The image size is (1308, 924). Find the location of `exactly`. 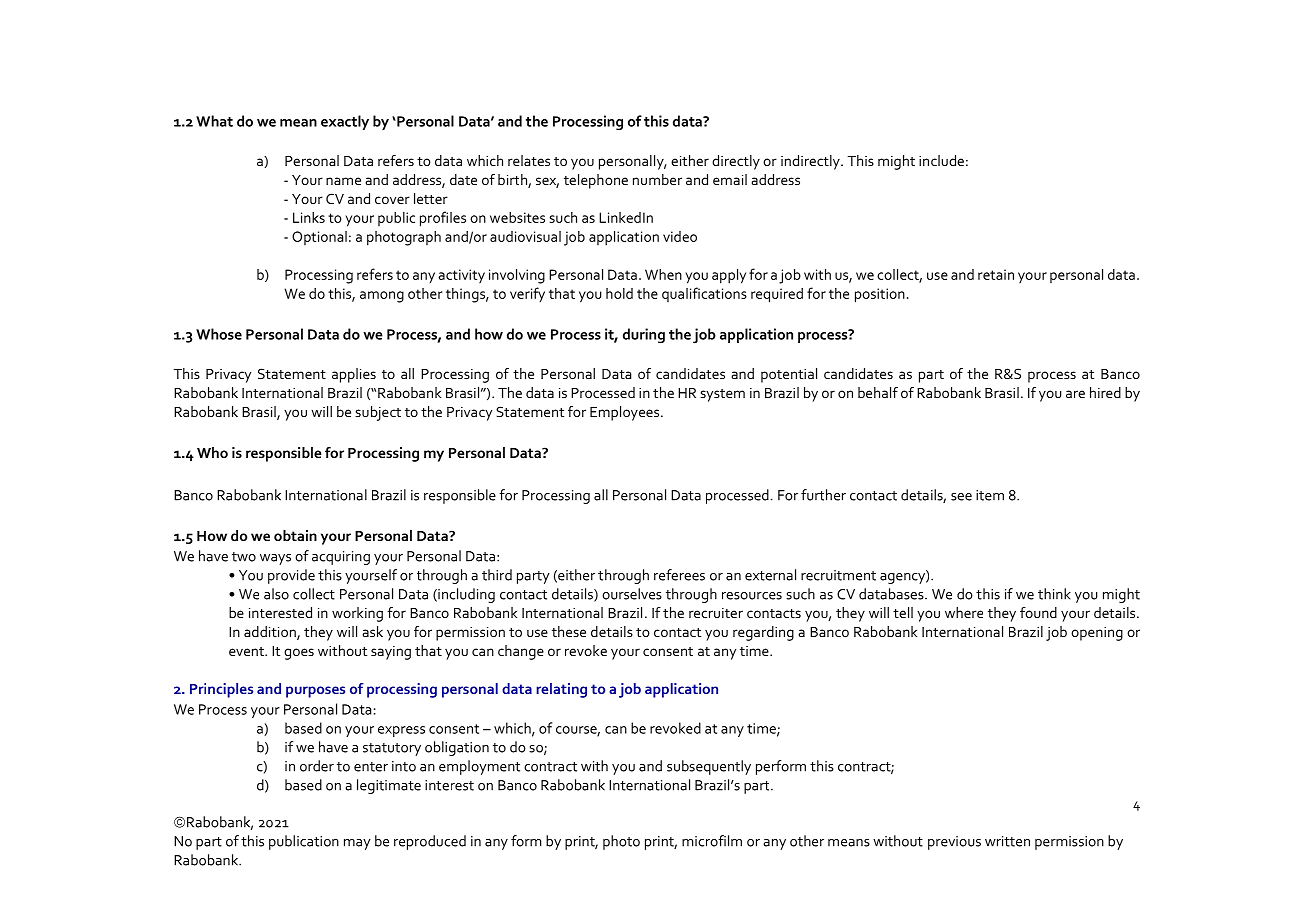

exactly is located at coordinates (345, 122).
